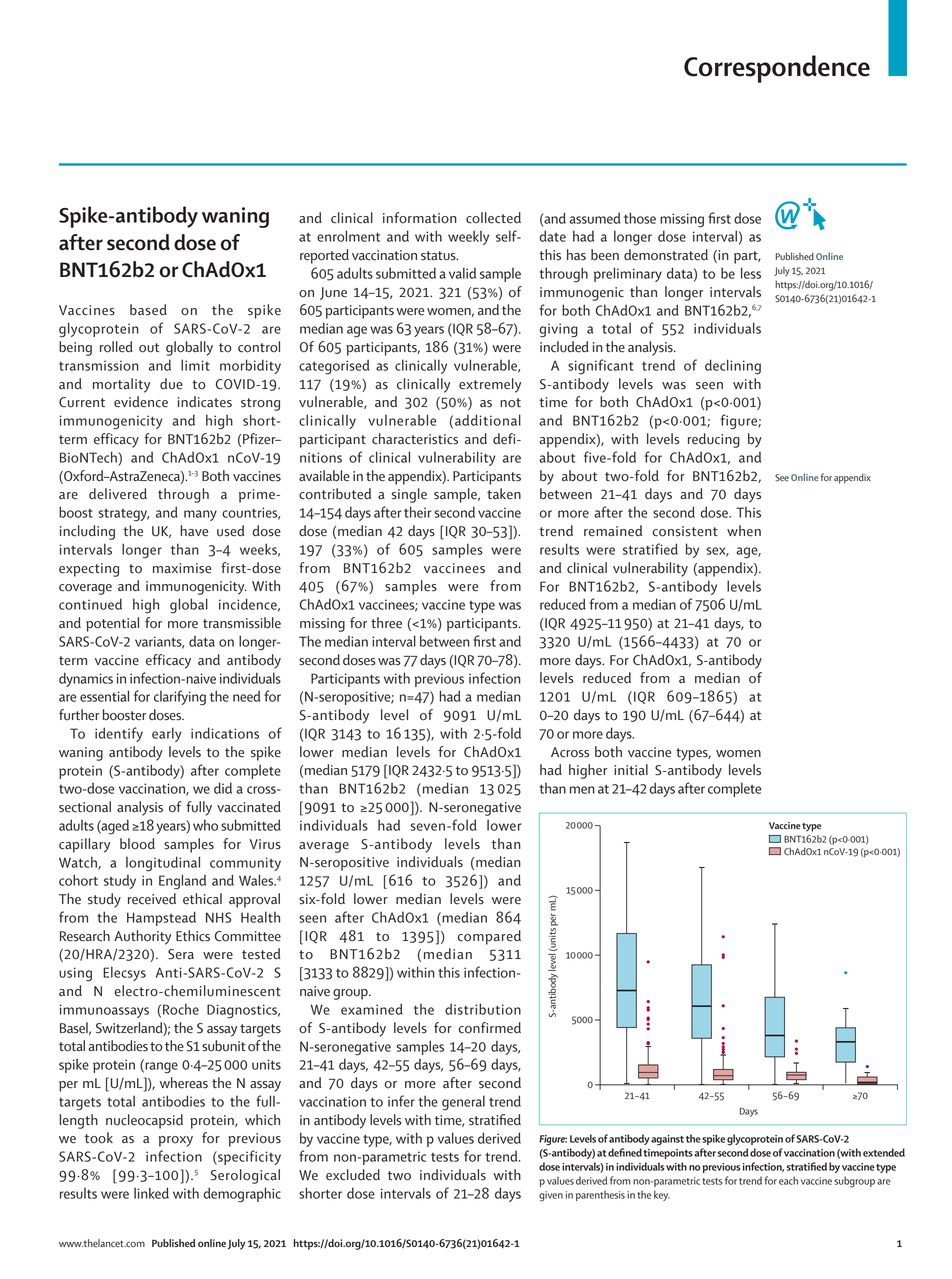  Describe the element at coordinates (118, 494) in the screenshot. I see `delivered` at that location.
